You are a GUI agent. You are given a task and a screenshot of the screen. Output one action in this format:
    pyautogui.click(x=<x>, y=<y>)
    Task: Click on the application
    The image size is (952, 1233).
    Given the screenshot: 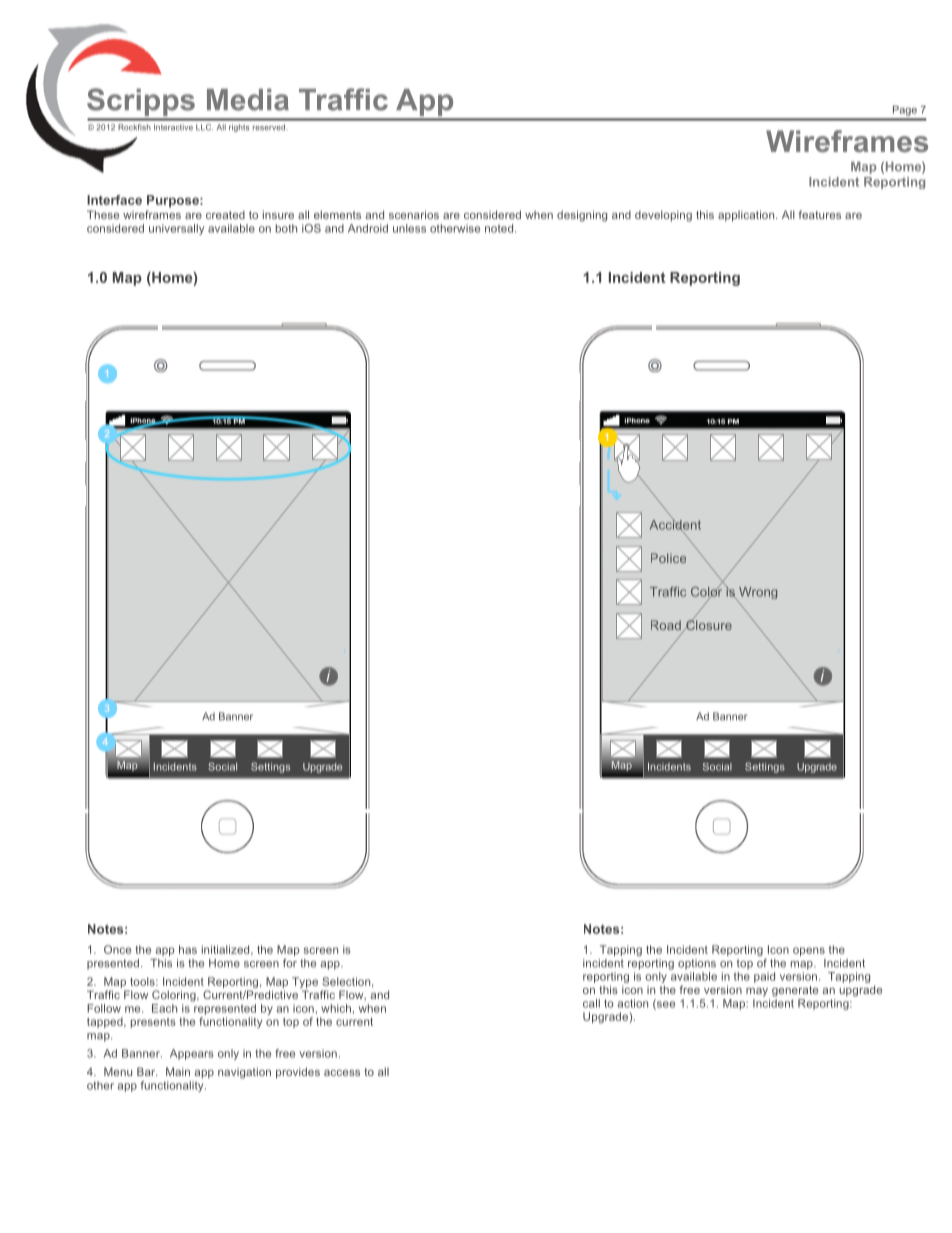 What is the action you would take?
    pyautogui.click(x=747, y=216)
